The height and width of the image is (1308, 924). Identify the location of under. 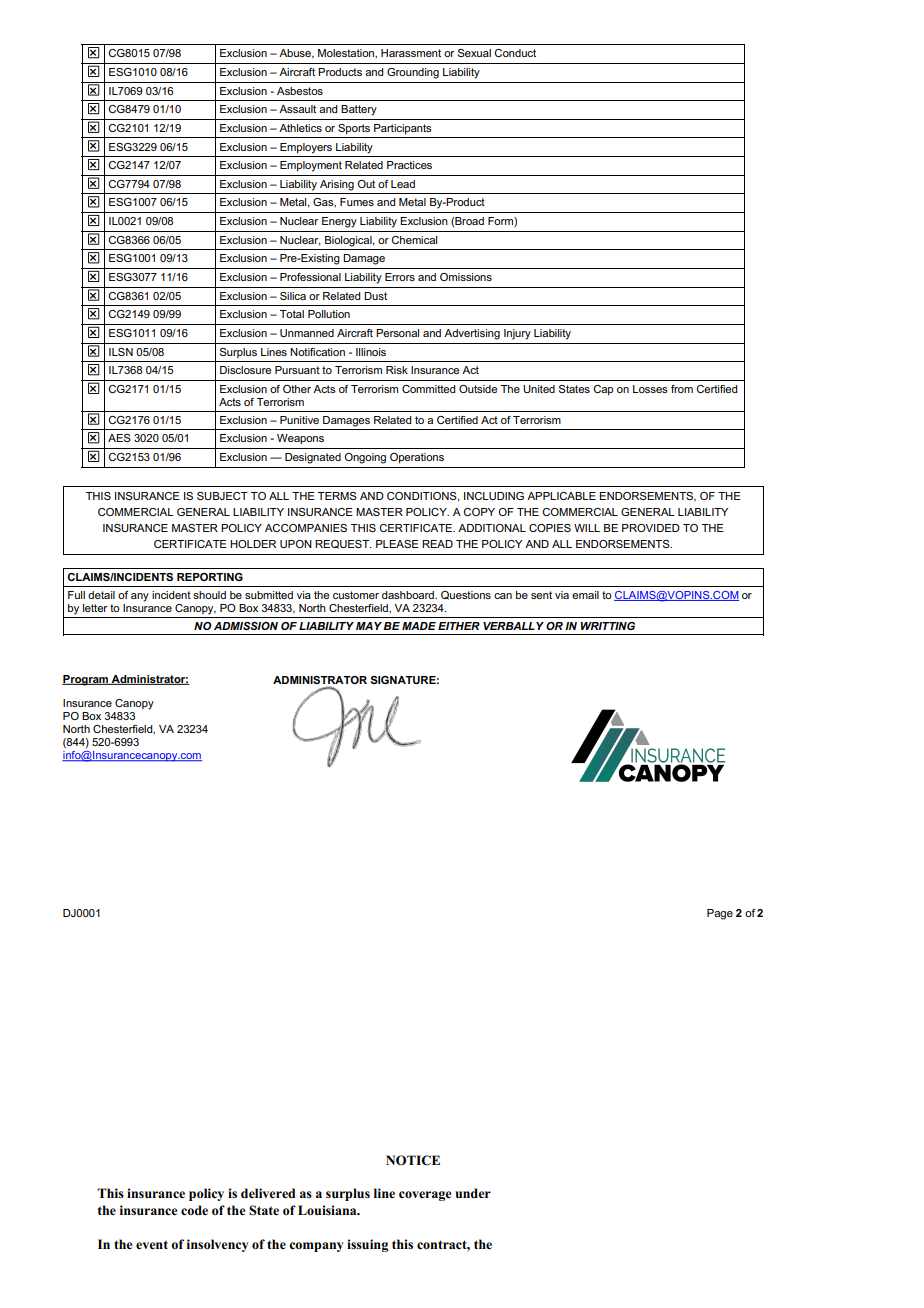
(473, 1193).
